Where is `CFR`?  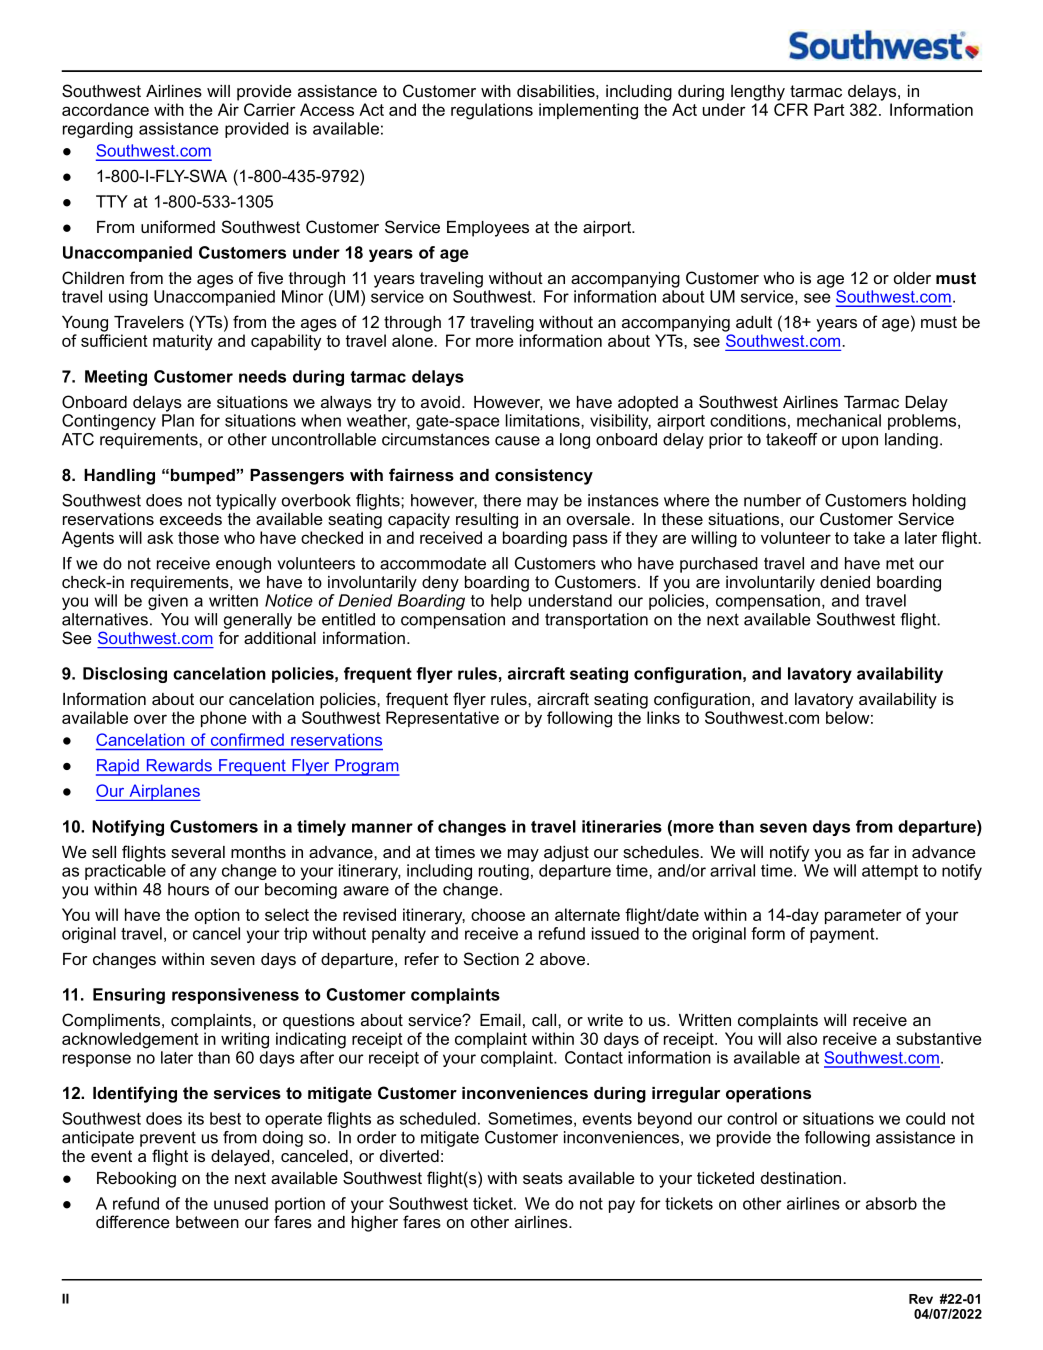 CFR is located at coordinates (791, 109).
